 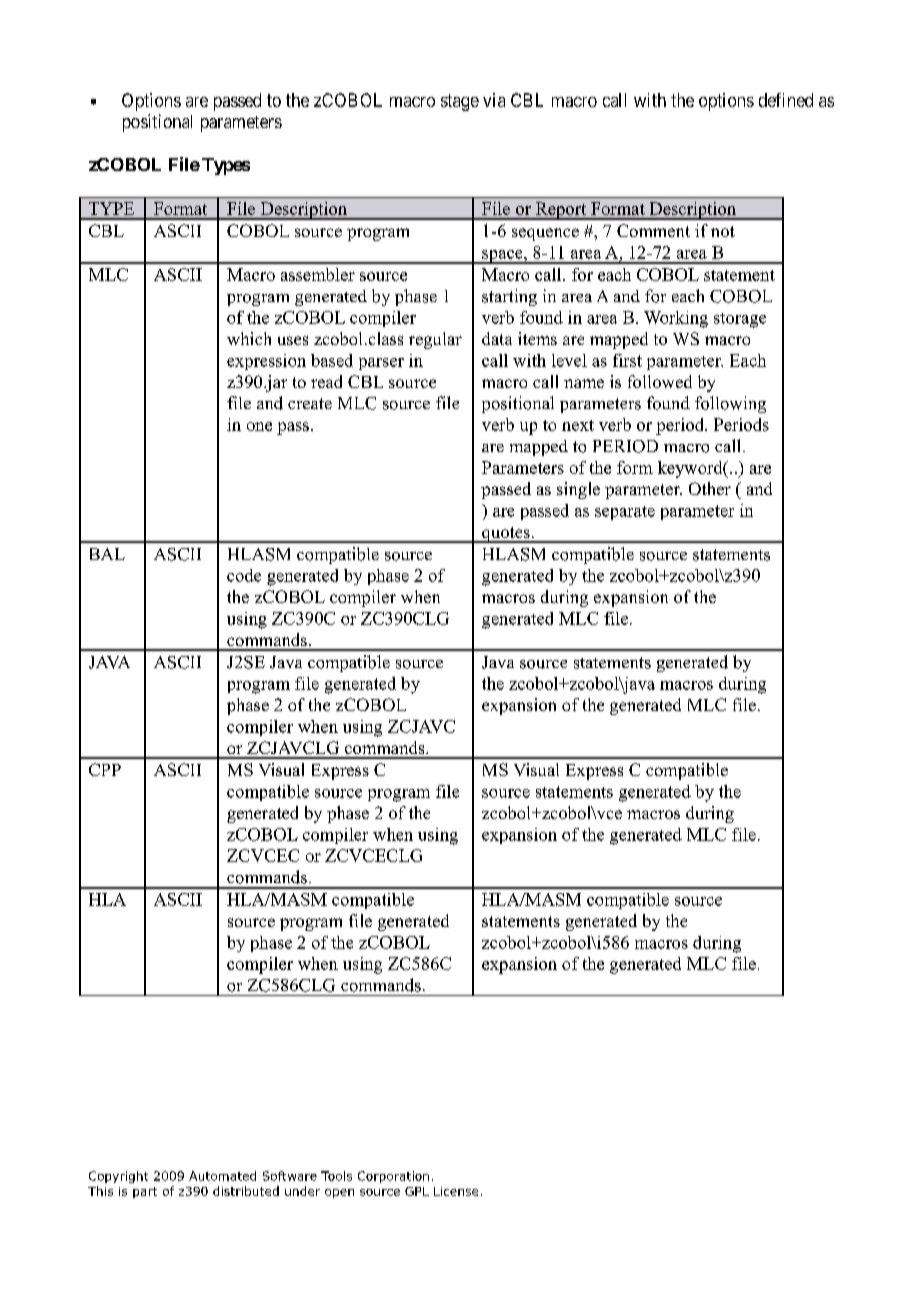 I want to click on quotes, so click(x=506, y=535).
